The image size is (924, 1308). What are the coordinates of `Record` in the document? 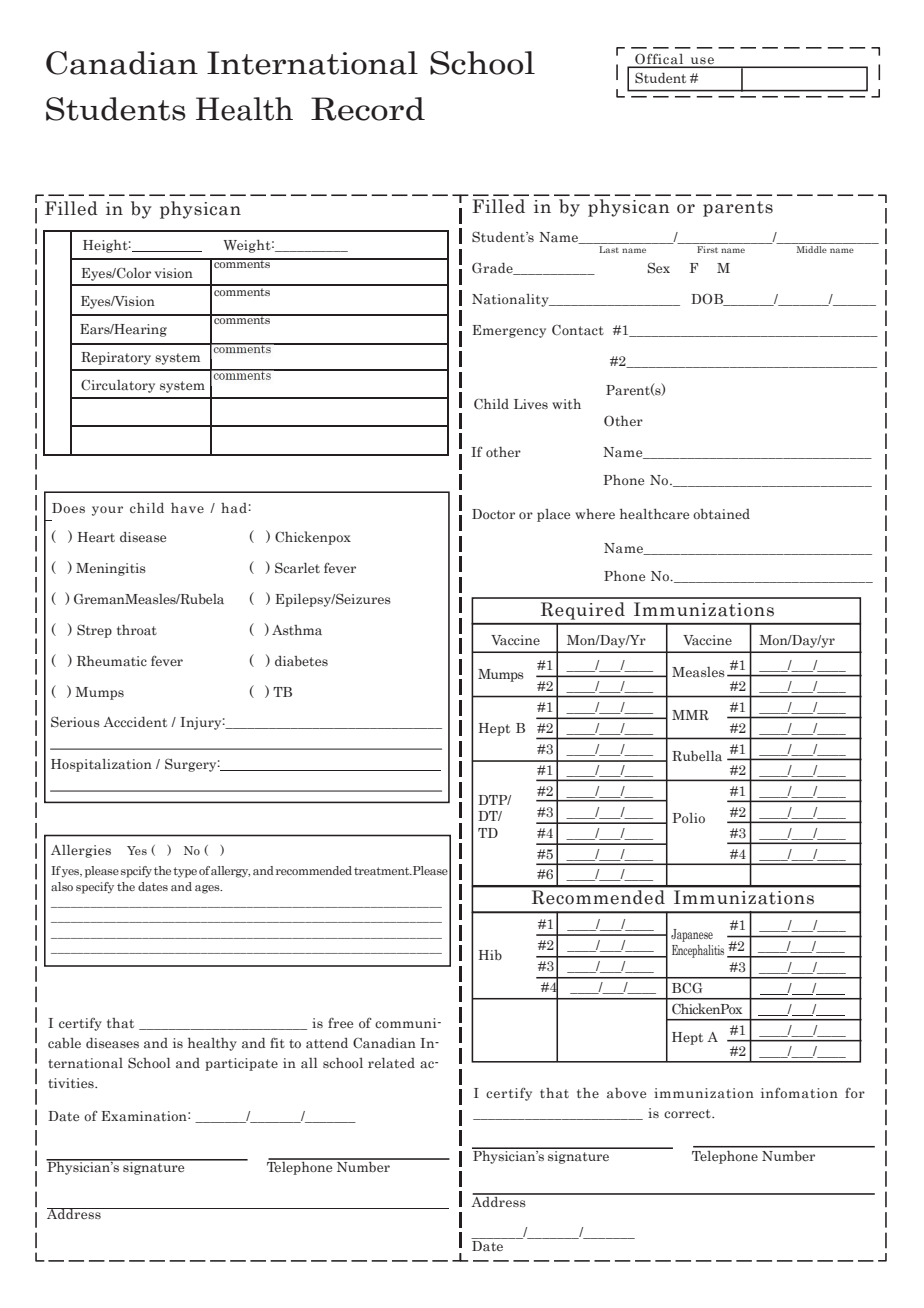 It's located at (368, 109).
